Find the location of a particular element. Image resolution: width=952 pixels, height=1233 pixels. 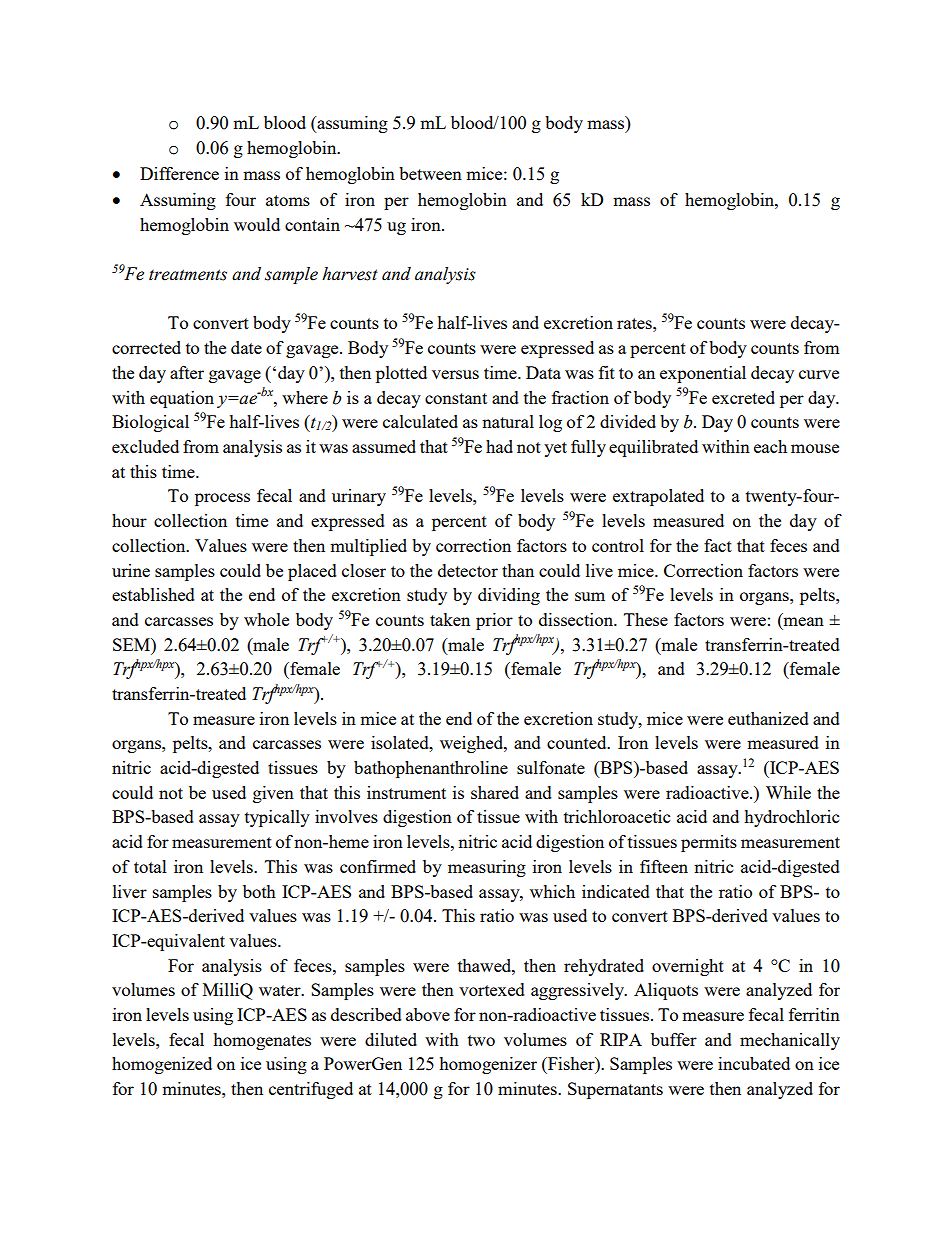

exponential is located at coordinates (703, 374).
